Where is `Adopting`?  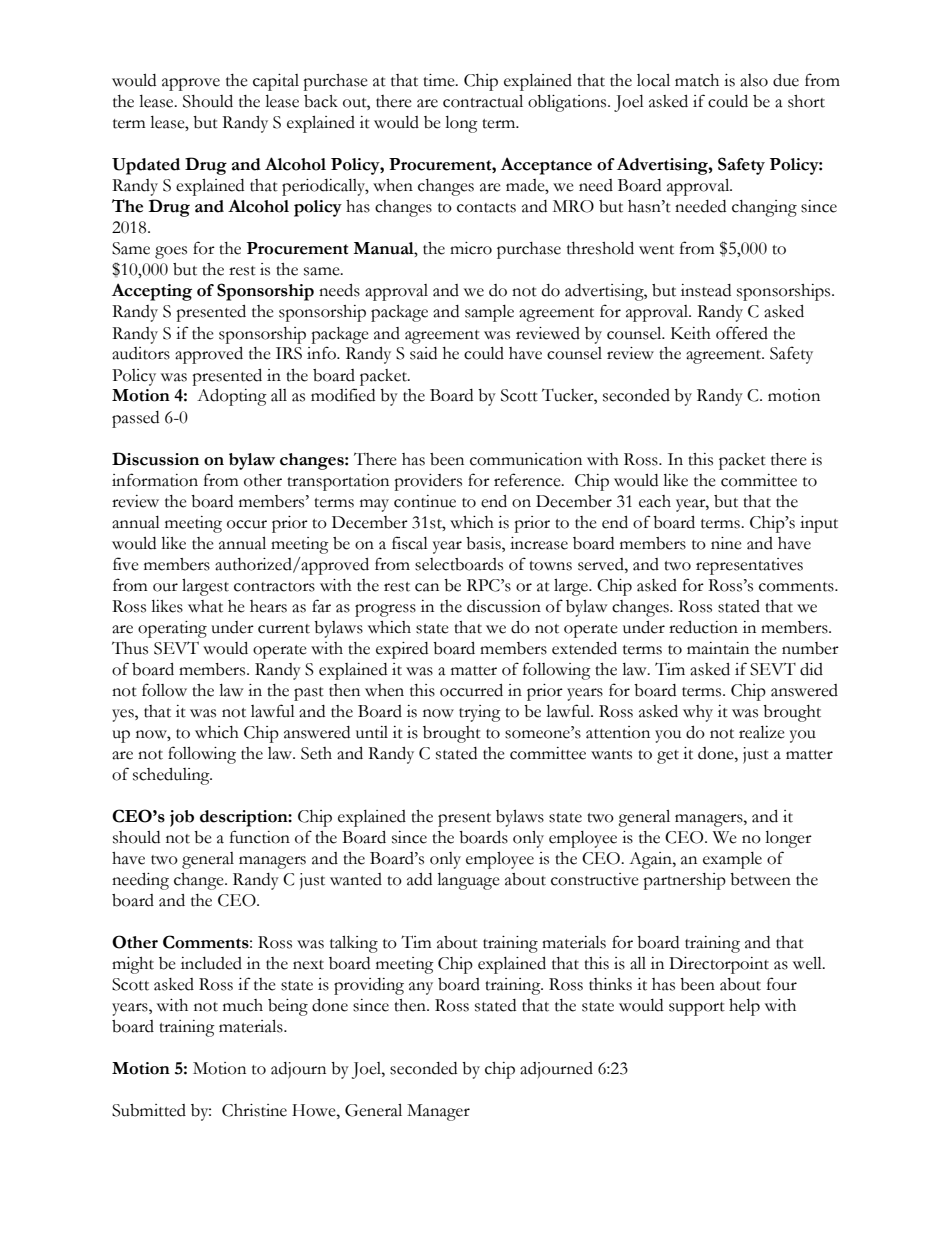
Adopting is located at coordinates (232, 397).
